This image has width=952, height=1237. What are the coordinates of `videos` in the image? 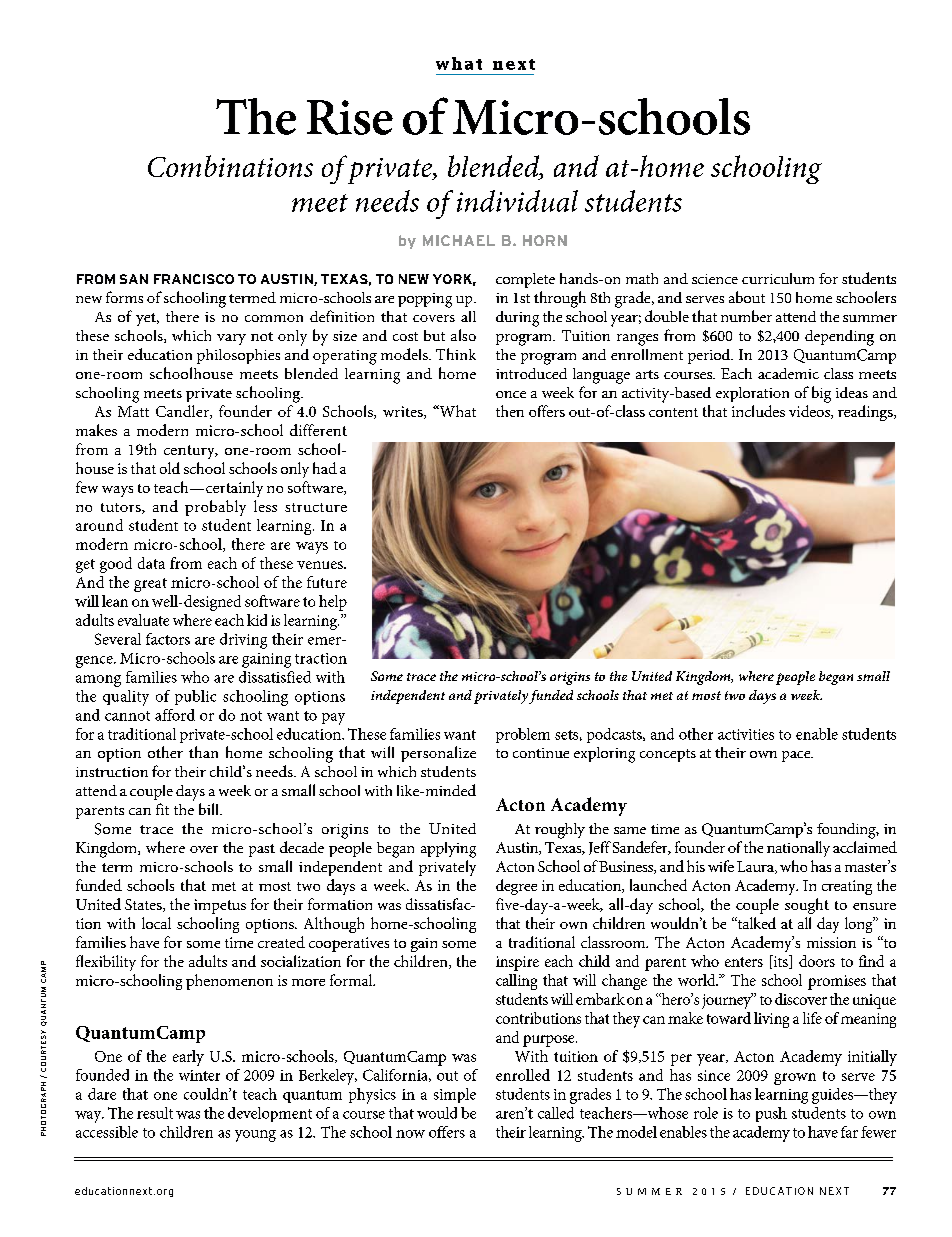 It's located at (810, 412).
